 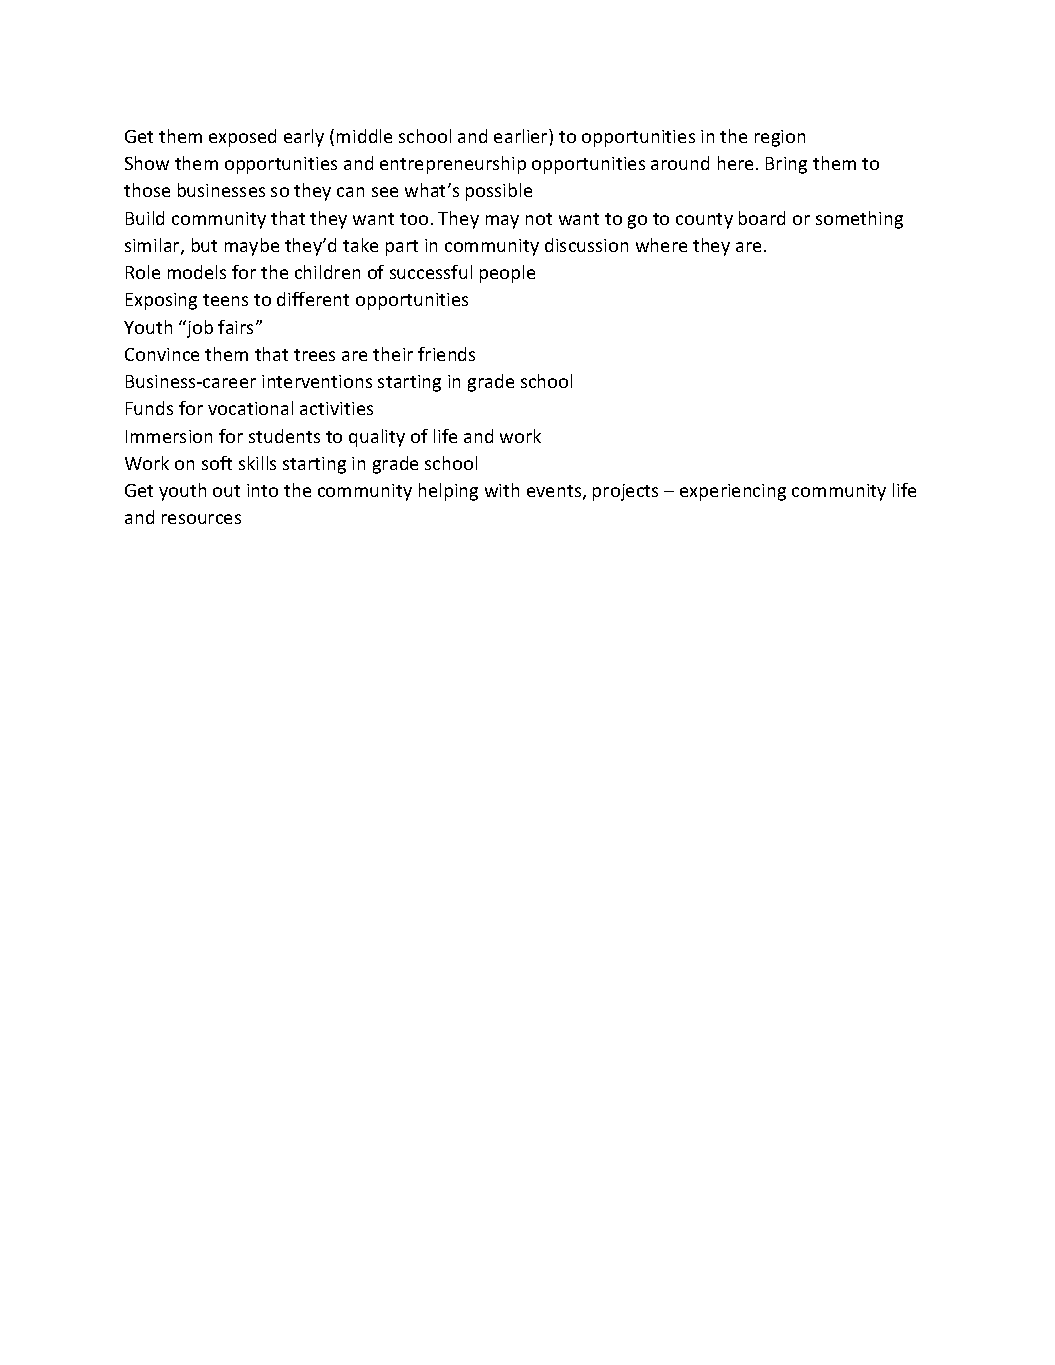 I want to click on region, so click(x=780, y=138).
